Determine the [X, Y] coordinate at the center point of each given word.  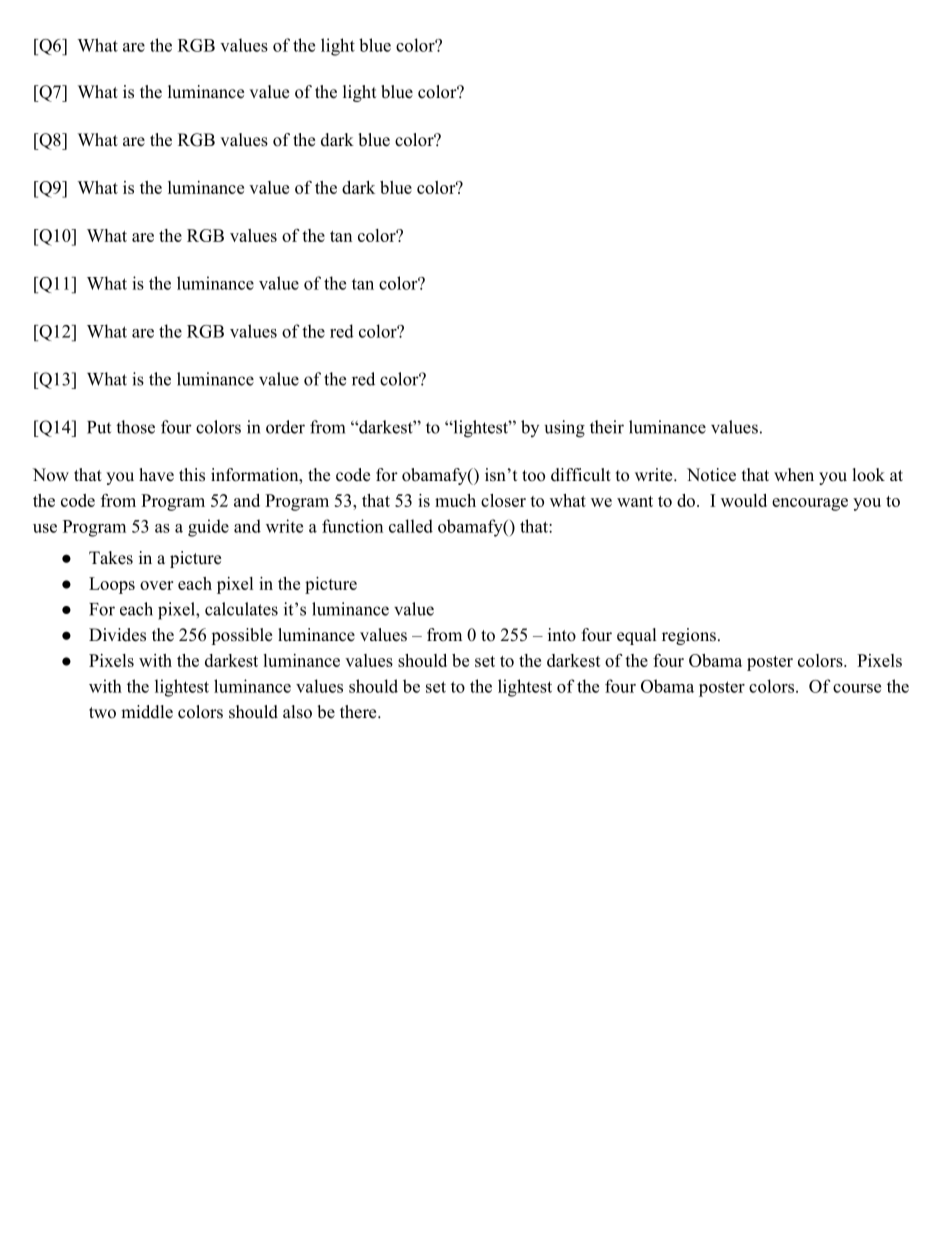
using [565, 429]
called [411, 526]
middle [147, 712]
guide [208, 528]
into [562, 635]
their [607, 427]
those [135, 427]
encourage [810, 504]
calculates [241, 609]
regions [689, 636]
